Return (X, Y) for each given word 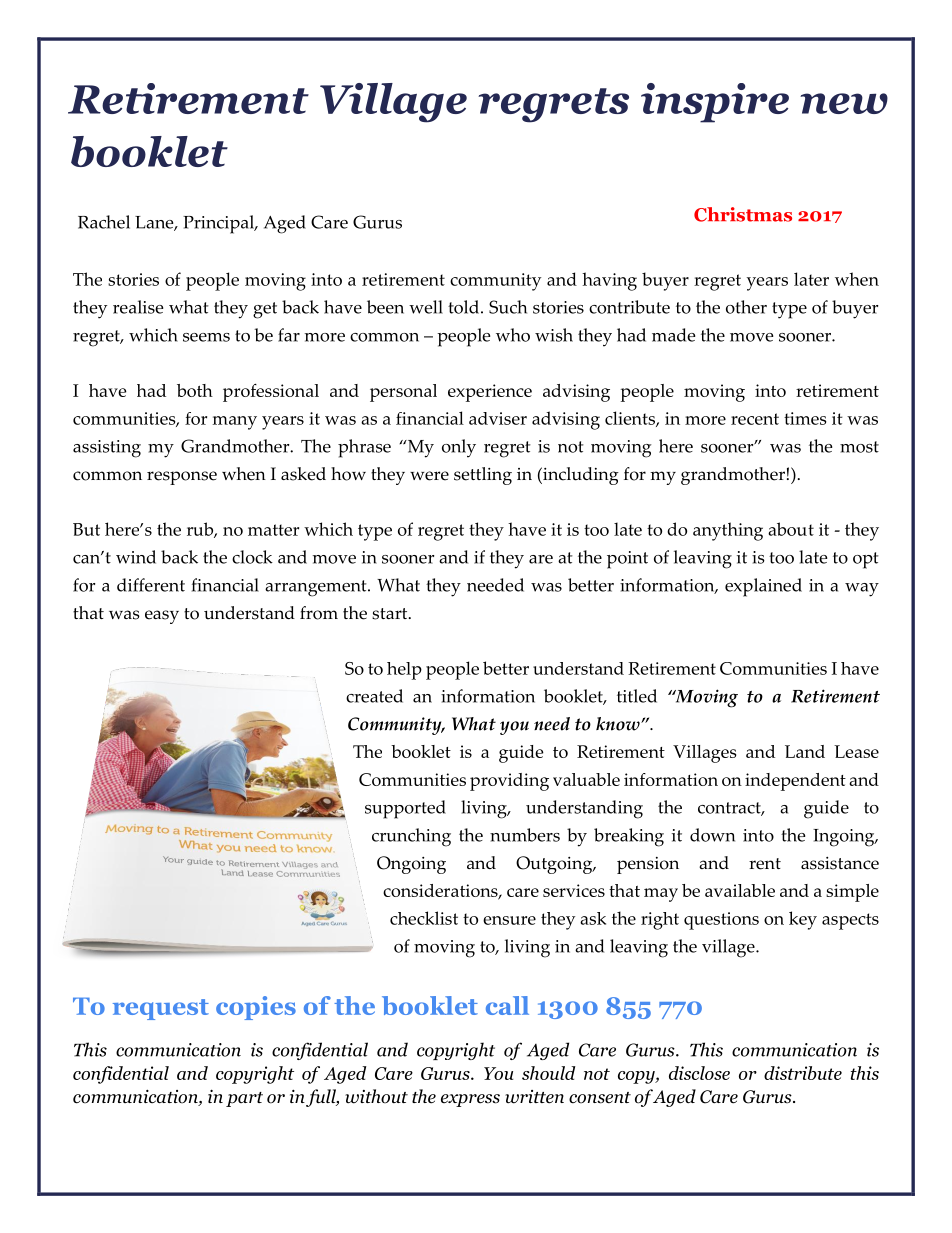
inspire (715, 103)
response (182, 478)
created (374, 696)
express (470, 1100)
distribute (803, 1073)
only (459, 448)
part (244, 1099)
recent (755, 419)
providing (509, 782)
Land (805, 751)
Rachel (104, 222)
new (844, 103)
